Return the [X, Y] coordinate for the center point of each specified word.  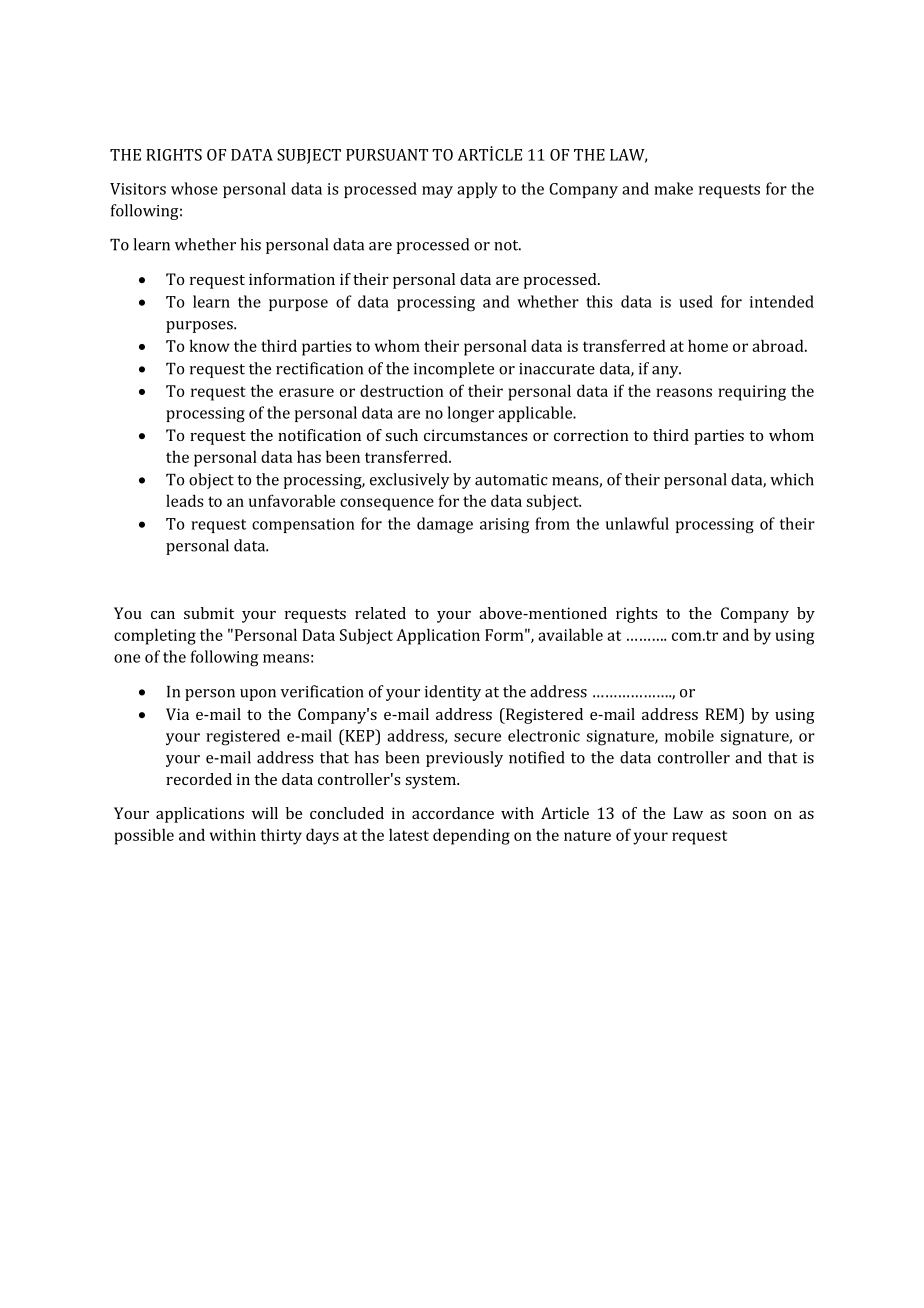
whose [194, 188]
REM [722, 714]
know [210, 345]
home [708, 345]
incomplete [454, 370]
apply [477, 190]
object [211, 481]
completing [155, 636]
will [265, 813]
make [673, 188]
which [792, 479]
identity [453, 693]
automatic [511, 480]
